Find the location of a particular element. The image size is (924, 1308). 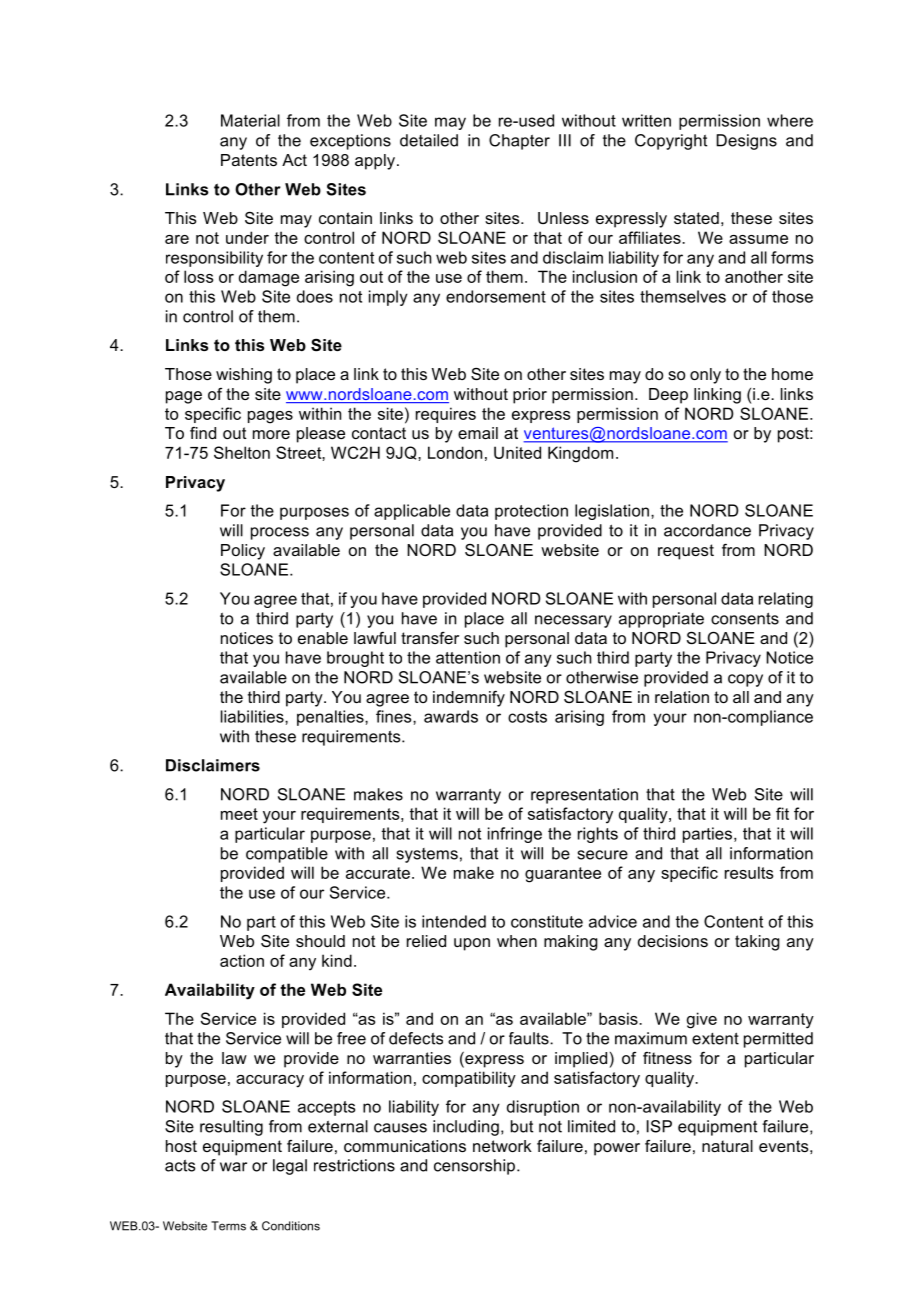

censorship is located at coordinates (474, 1167).
